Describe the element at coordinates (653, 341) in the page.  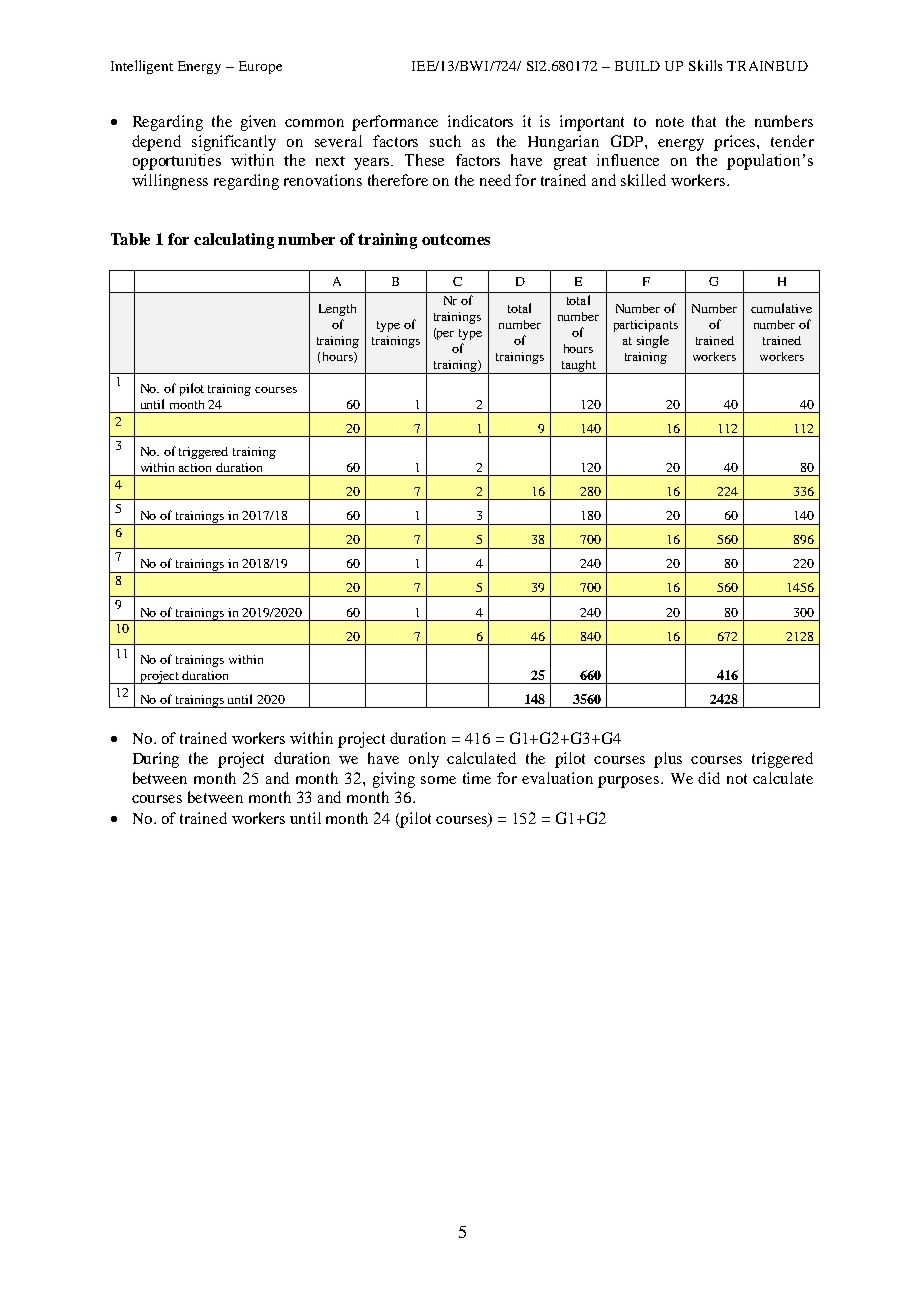
I see `single` at that location.
